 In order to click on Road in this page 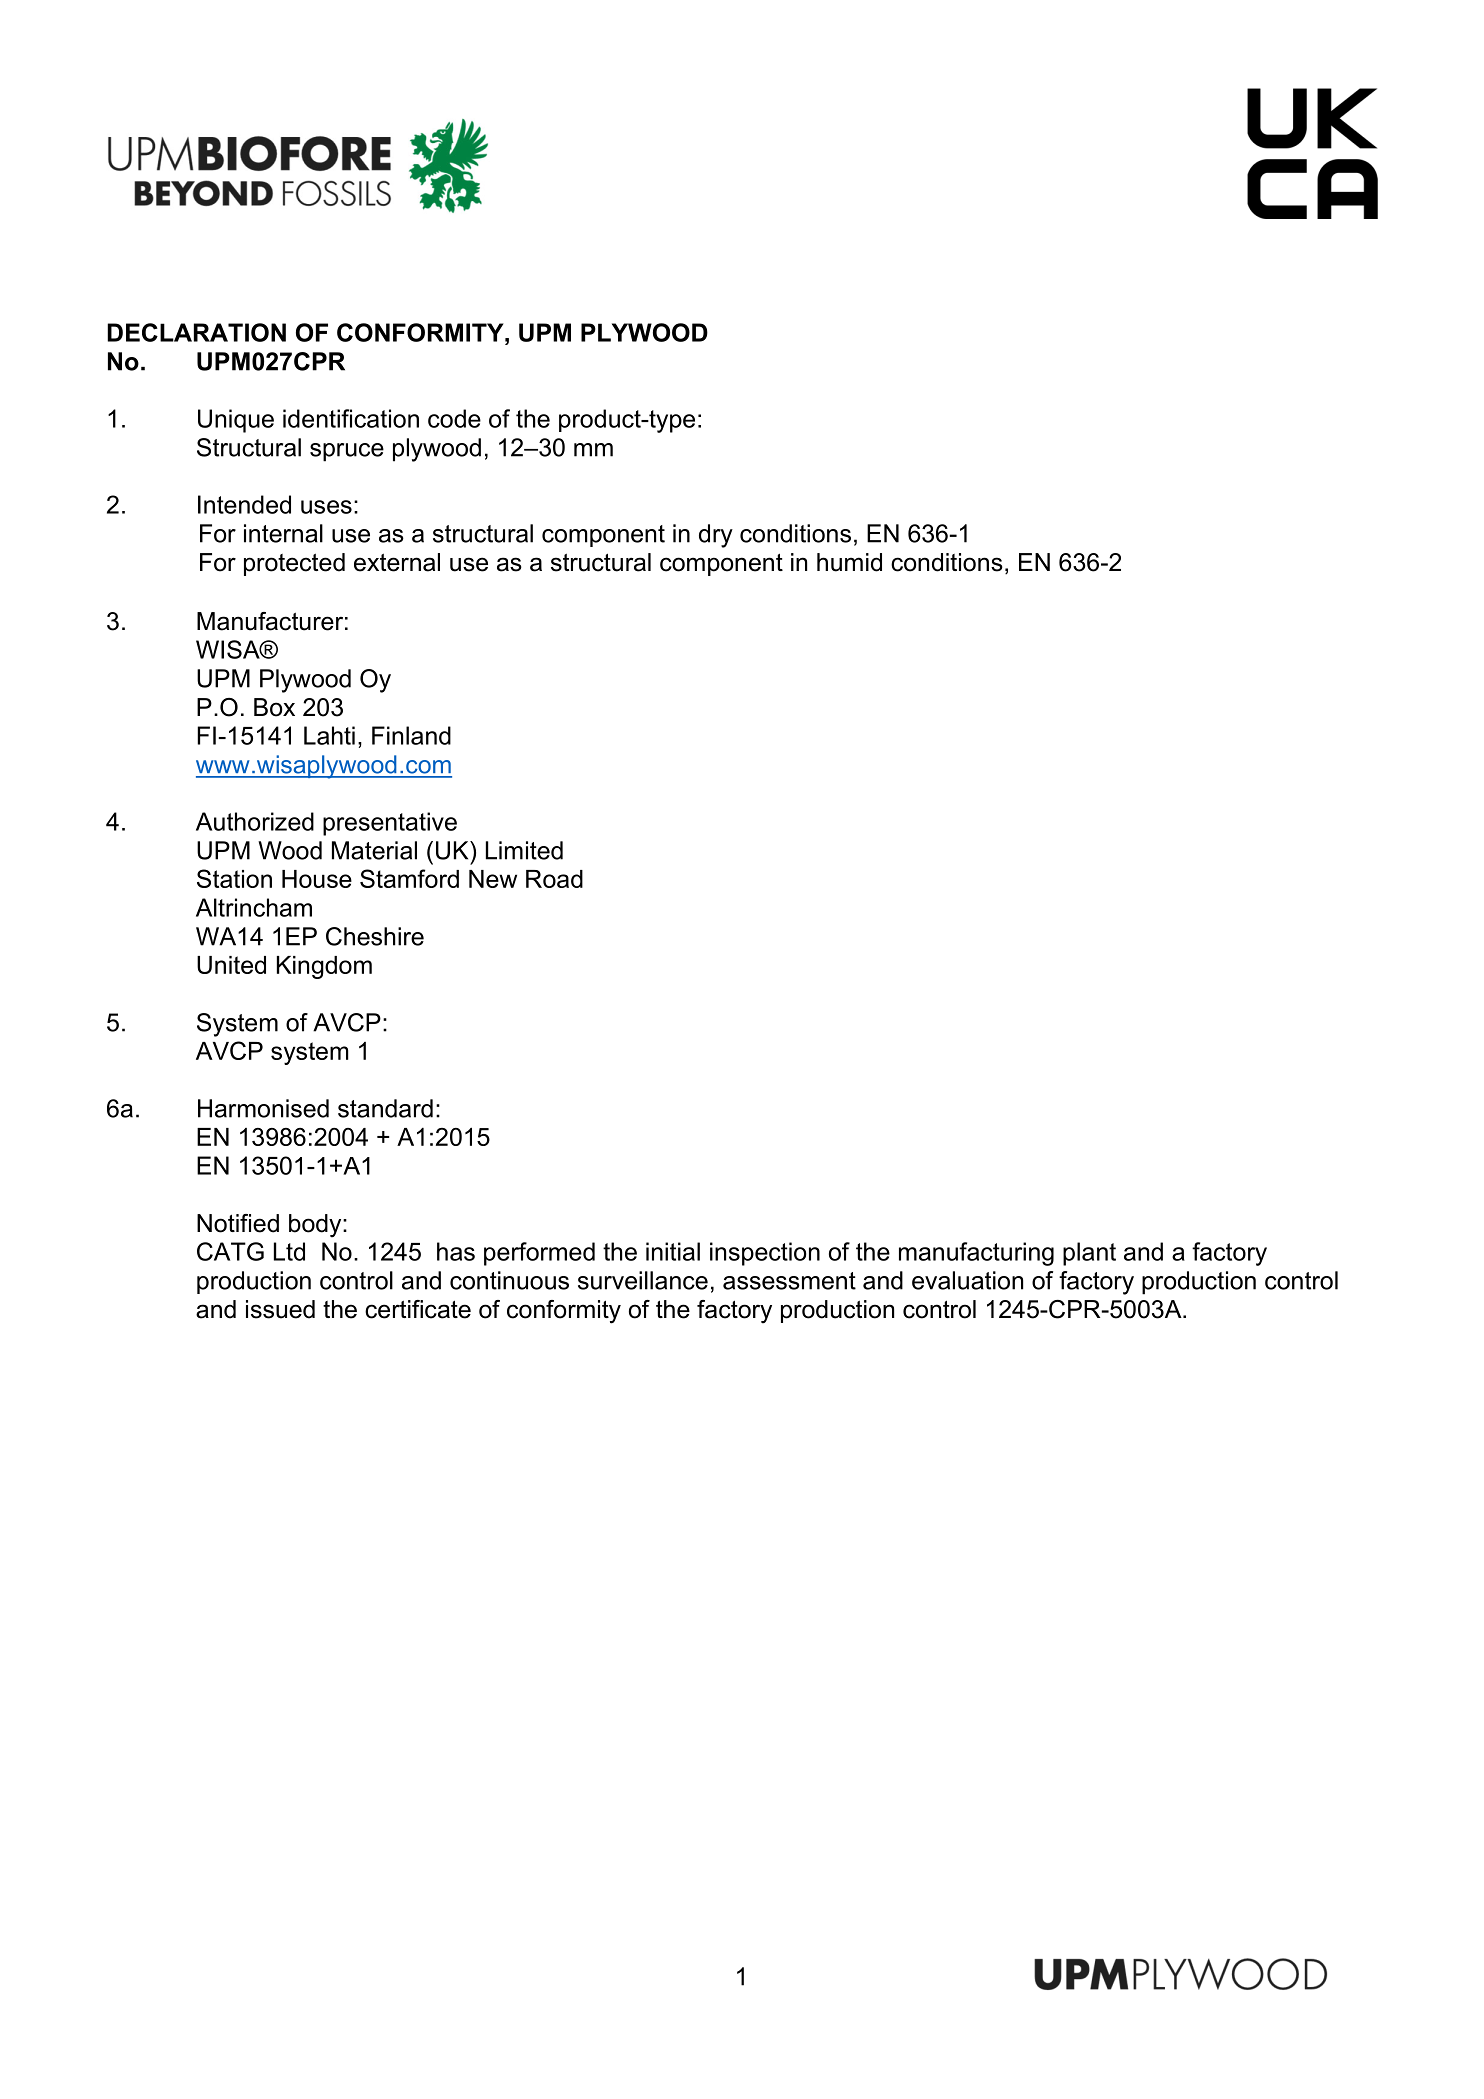, I will do `click(554, 879)`.
